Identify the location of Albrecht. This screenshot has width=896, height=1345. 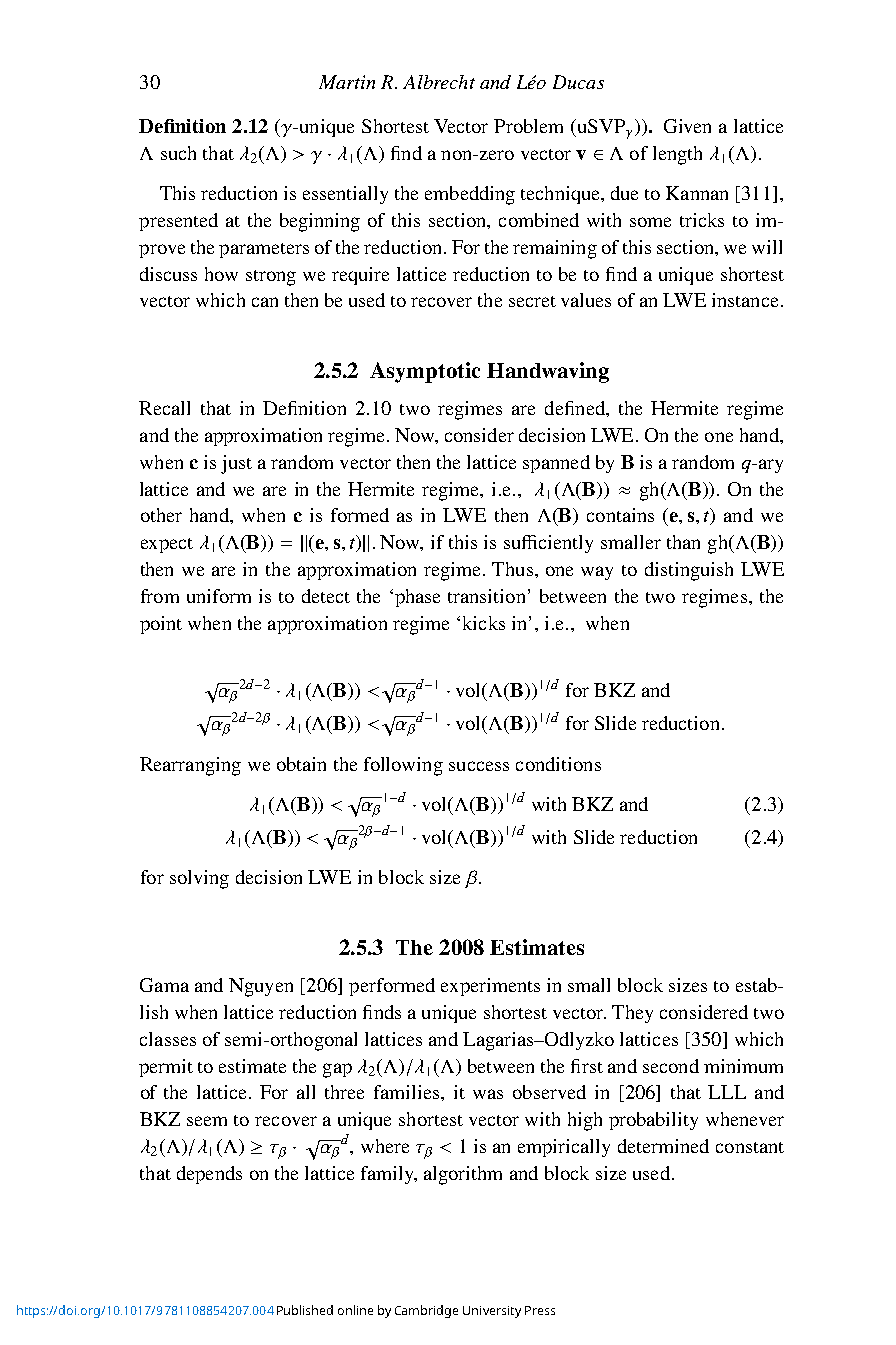
(439, 82).
